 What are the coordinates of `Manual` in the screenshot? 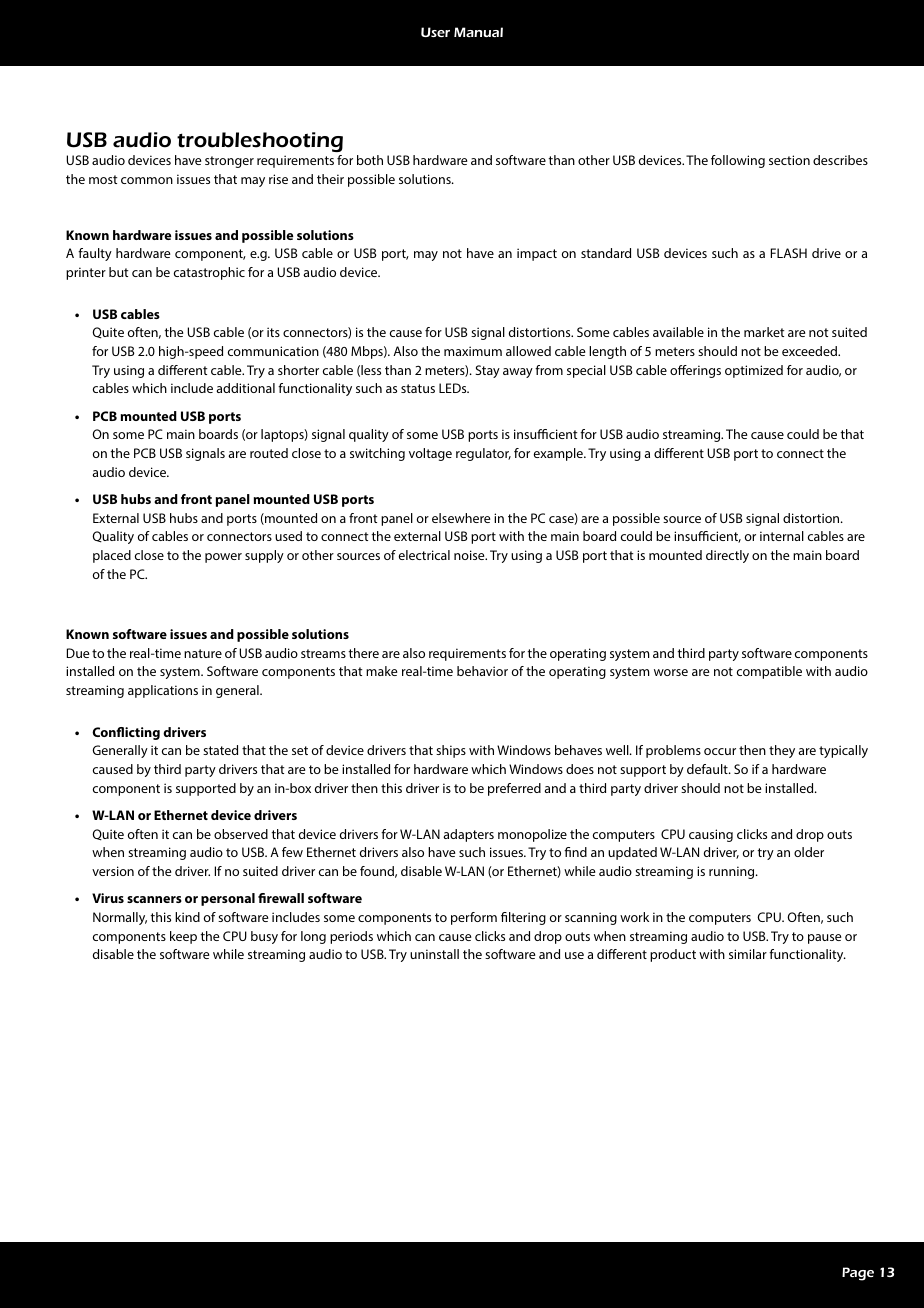 It's located at (478, 32).
